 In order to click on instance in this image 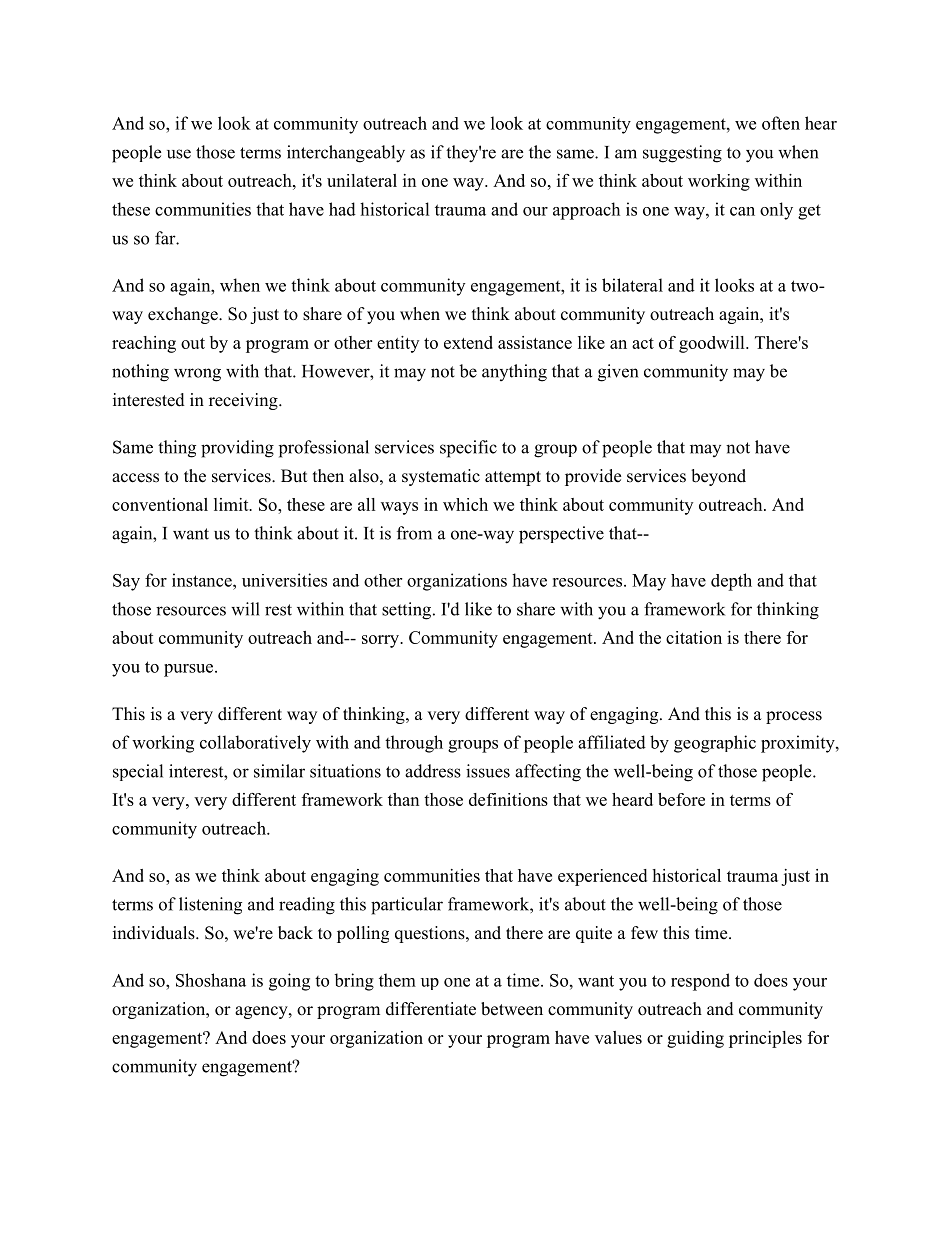, I will do `click(203, 580)`.
